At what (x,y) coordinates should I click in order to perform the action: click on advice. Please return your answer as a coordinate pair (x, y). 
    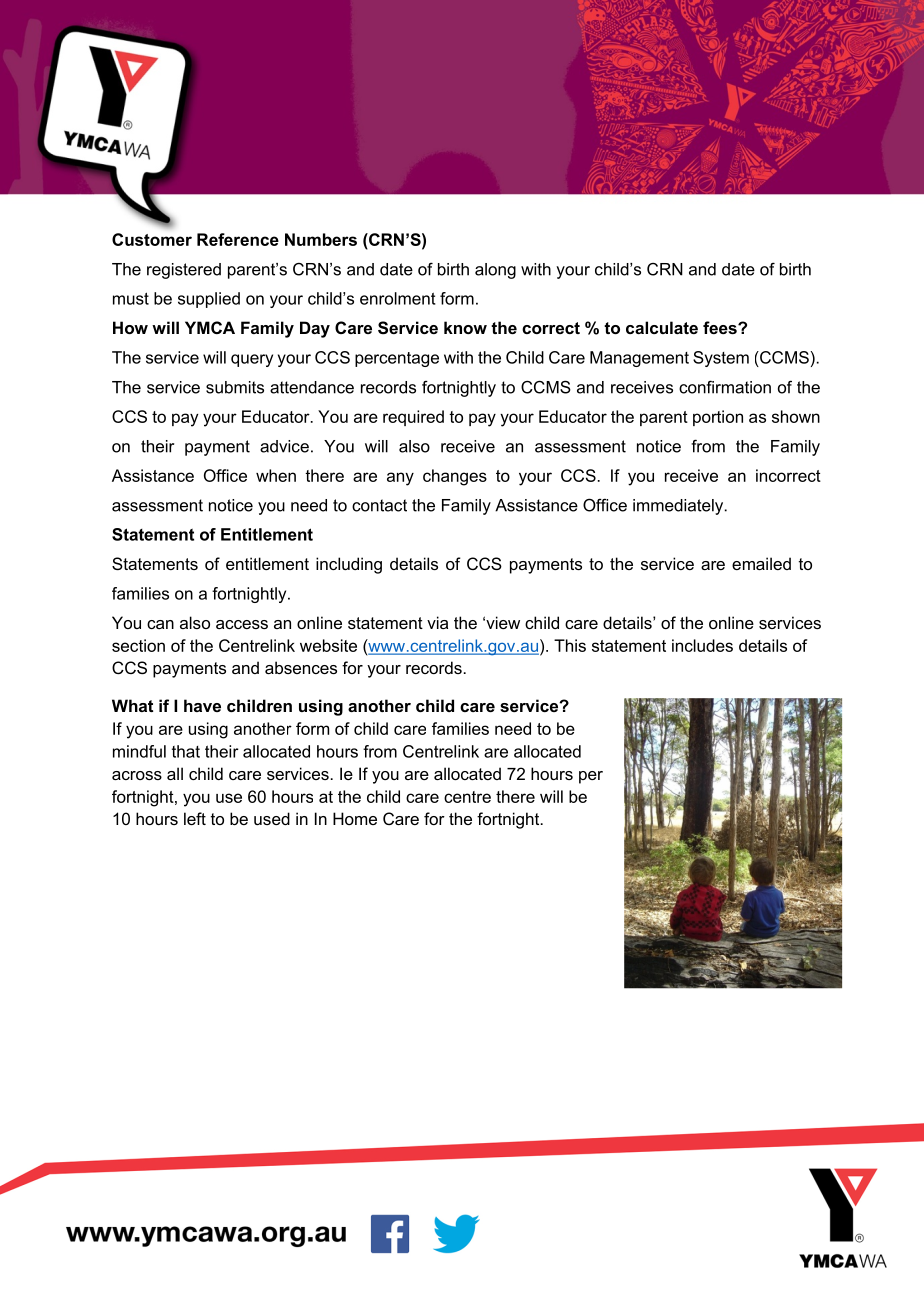
    Looking at the image, I should click on (284, 446).
